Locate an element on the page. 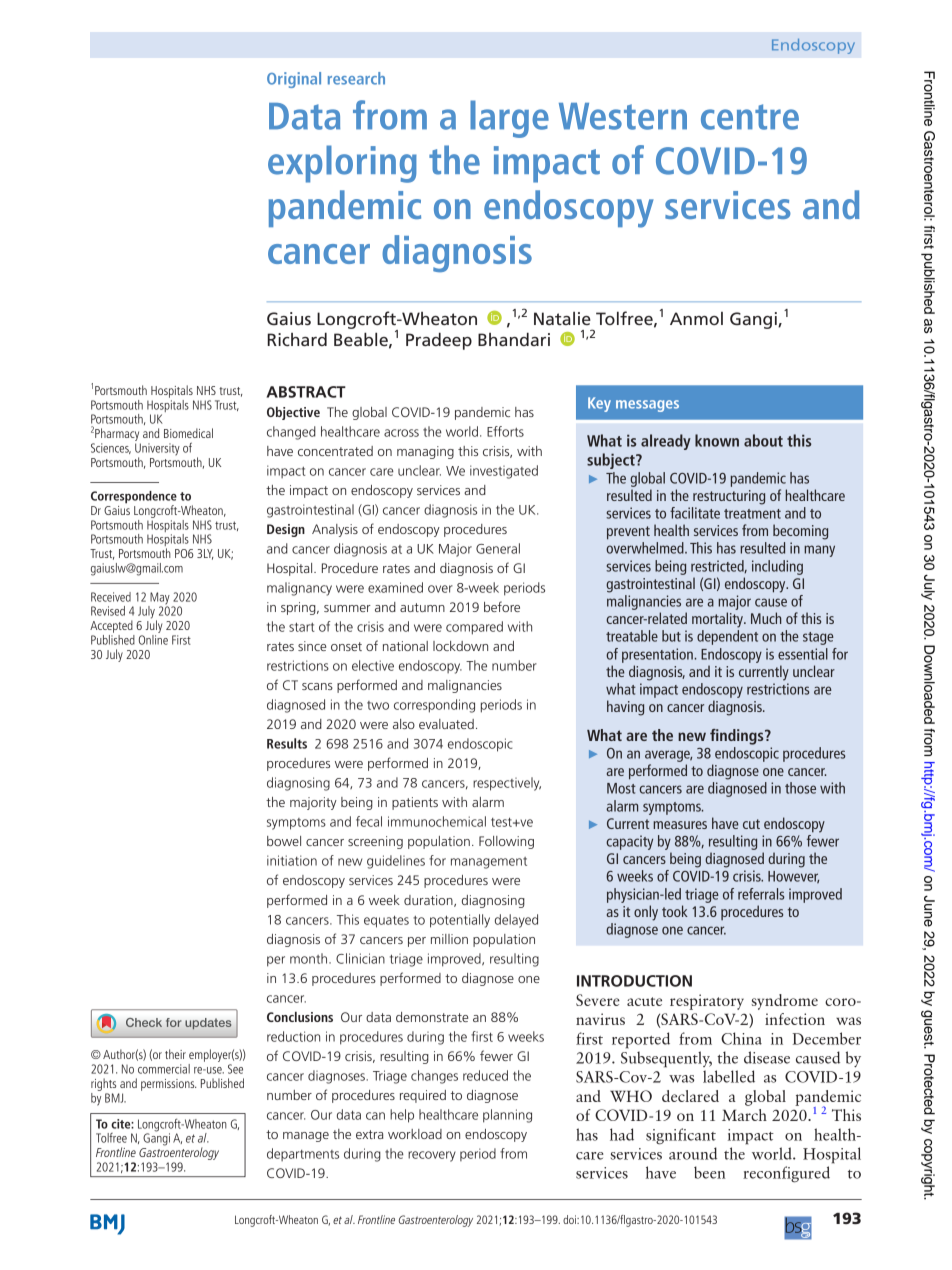  compared is located at coordinates (474, 628).
